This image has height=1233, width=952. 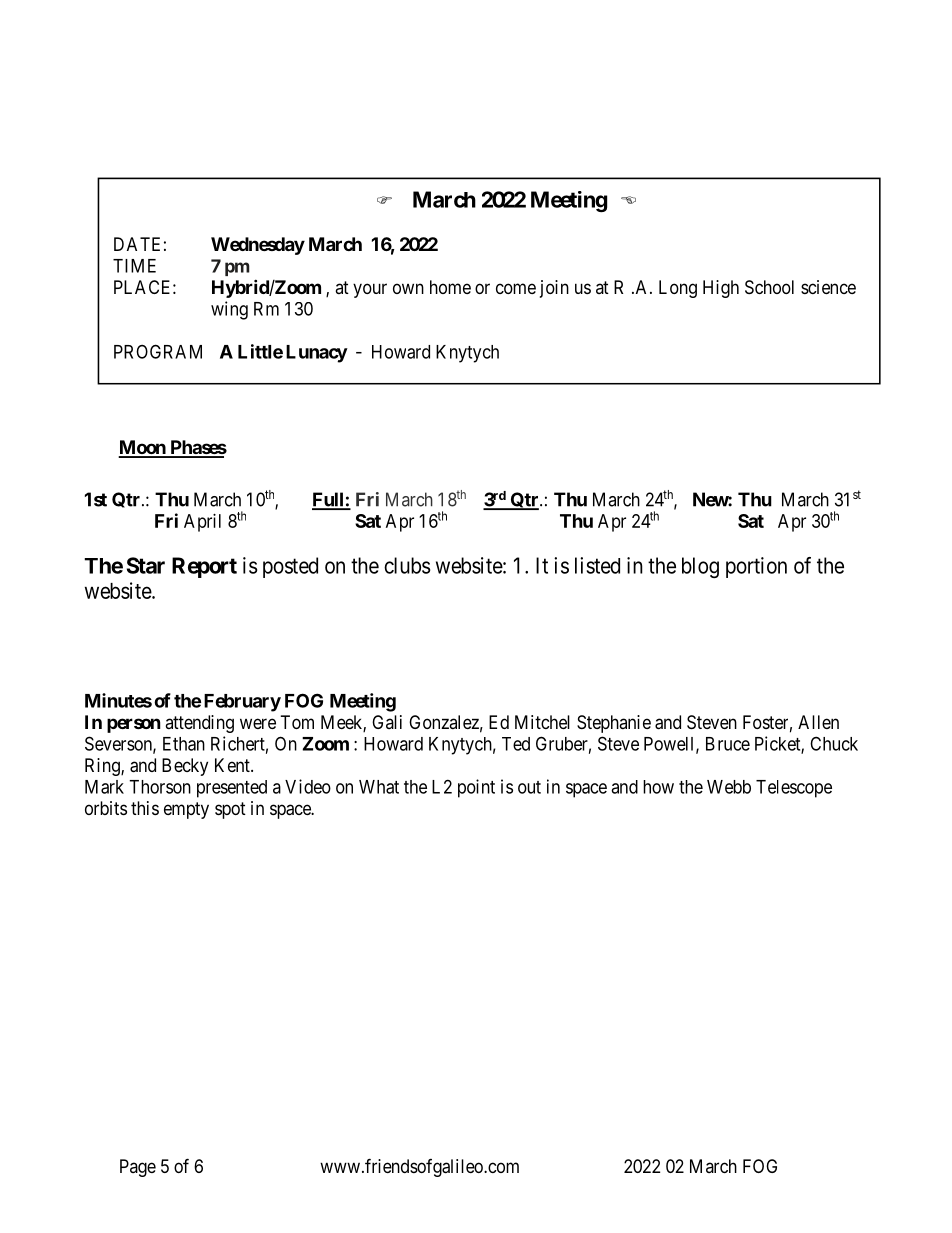 What do you see at coordinates (199, 724) in the image?
I see `attending` at bounding box center [199, 724].
